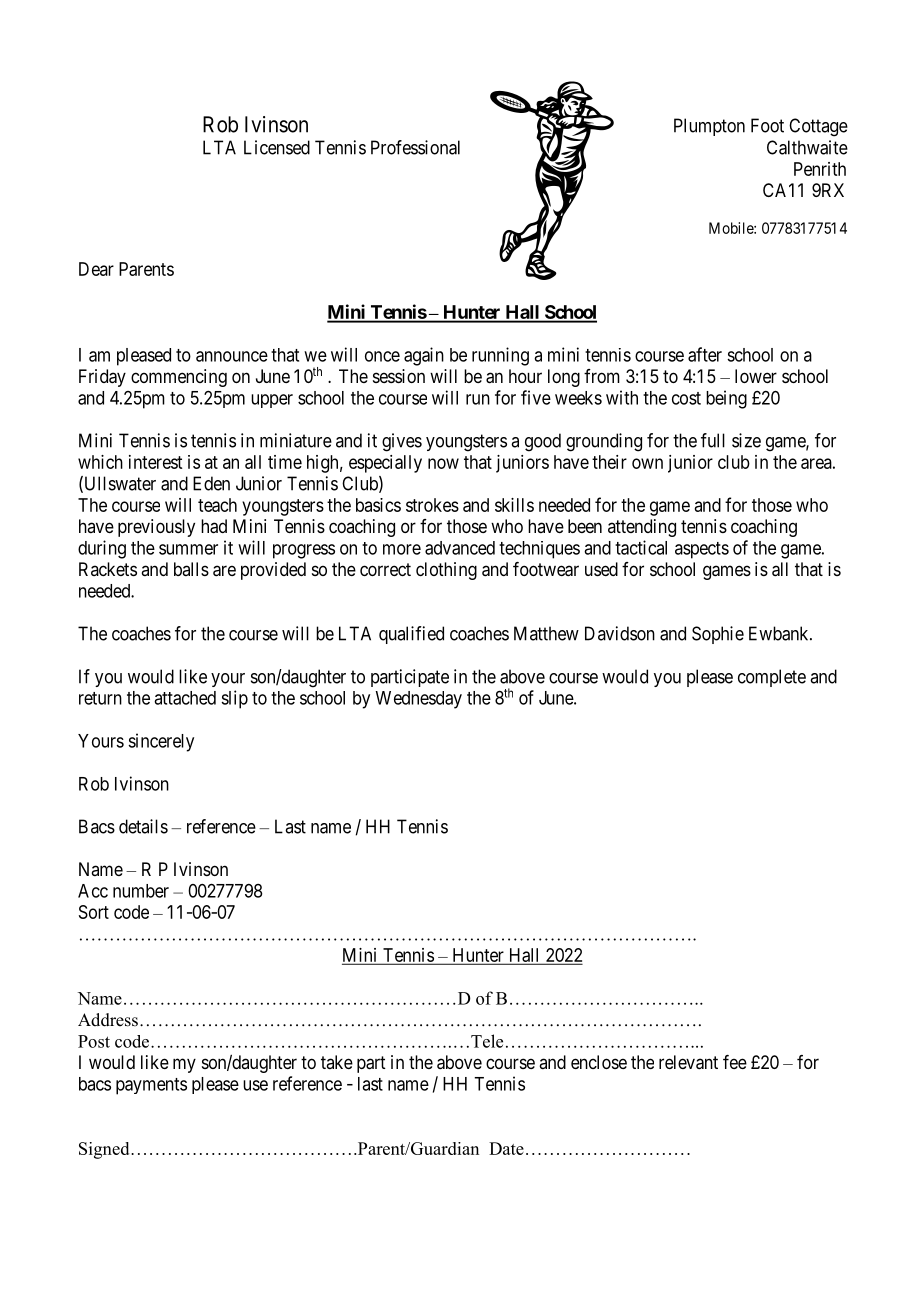 The width and height of the image is (924, 1308). I want to click on Sophie, so click(718, 635).
